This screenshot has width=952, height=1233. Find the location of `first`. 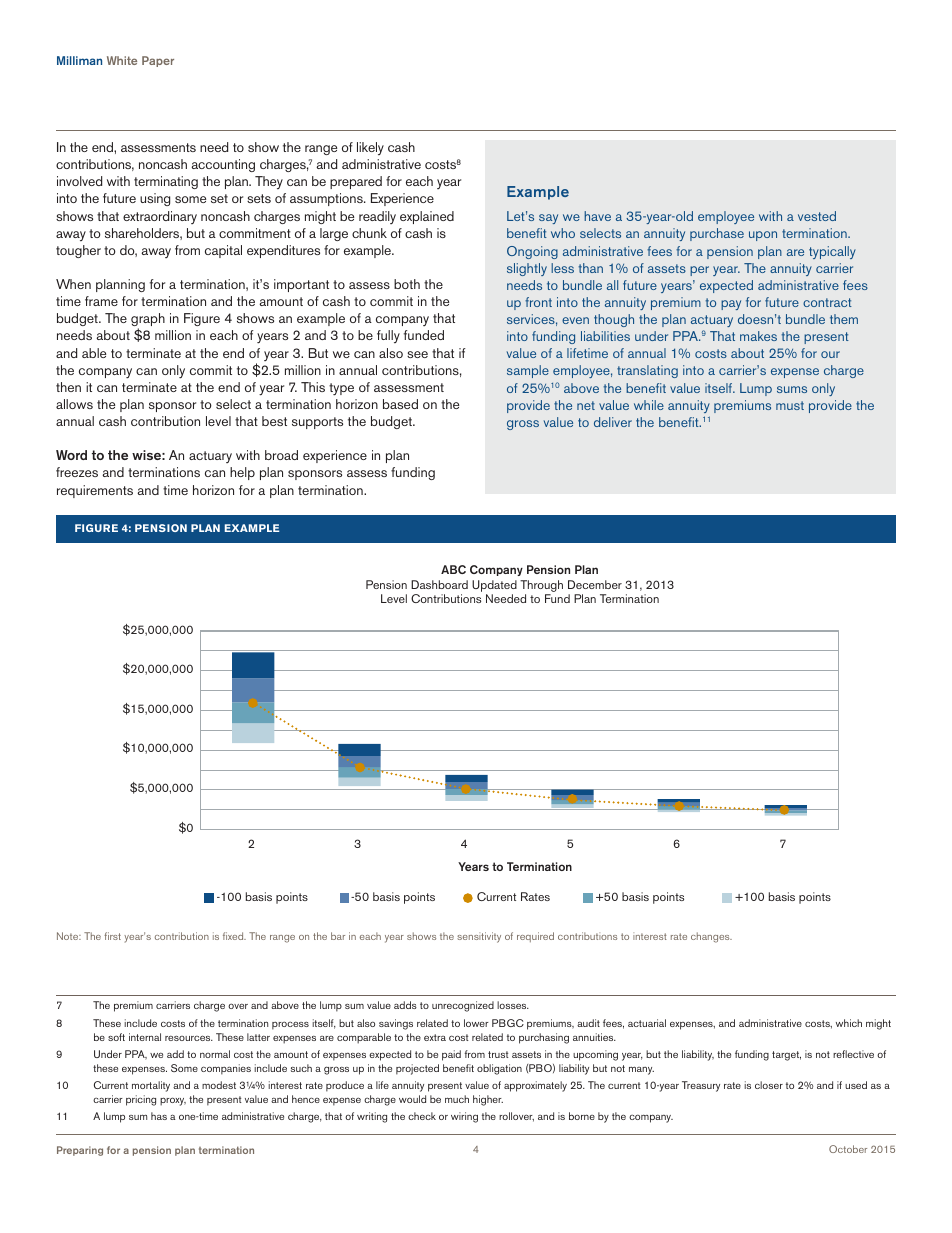

first is located at coordinates (112, 936).
